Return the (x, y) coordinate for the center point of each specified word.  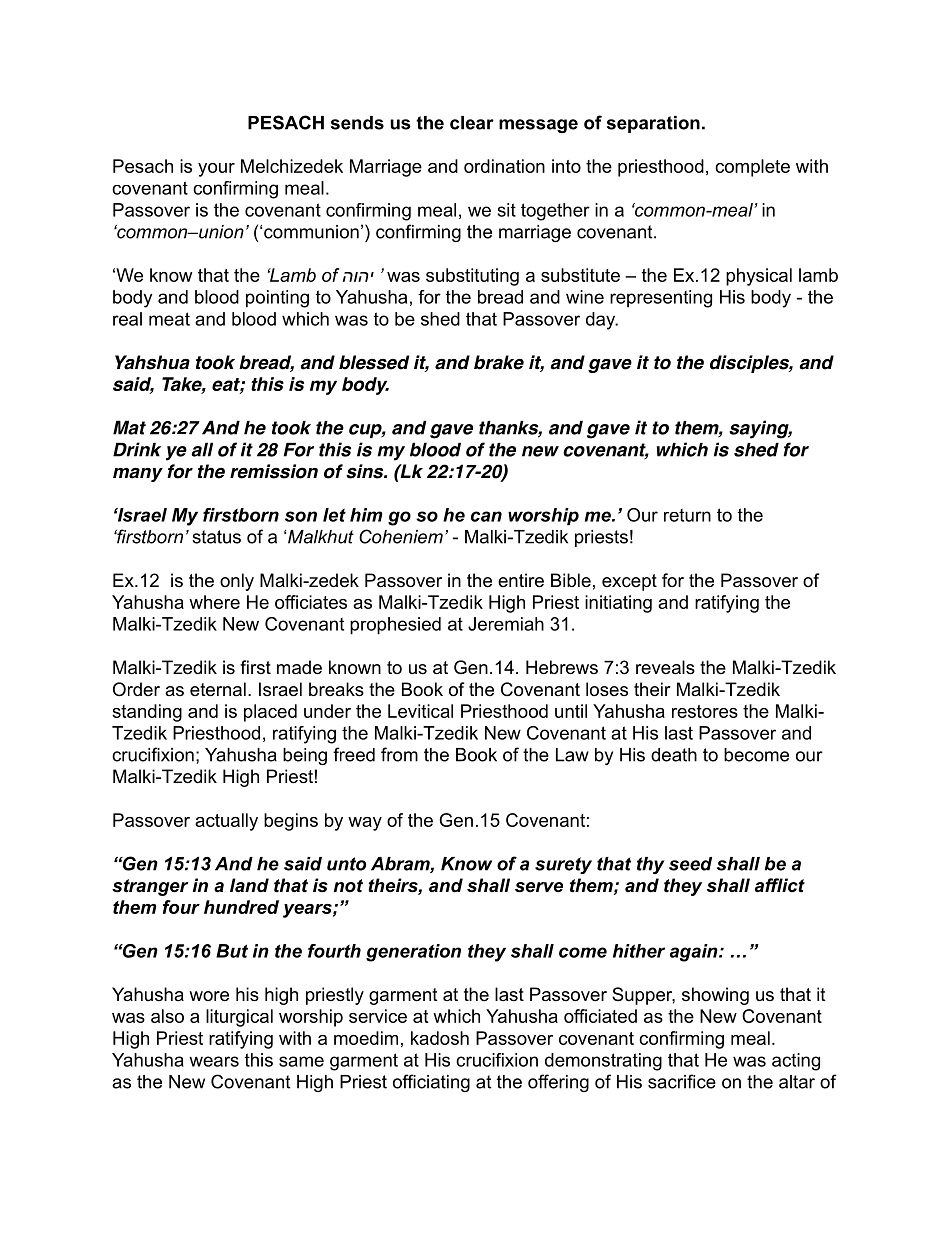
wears (214, 1061)
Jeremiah (506, 624)
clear (472, 123)
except (629, 582)
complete (752, 168)
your (216, 170)
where (214, 602)
